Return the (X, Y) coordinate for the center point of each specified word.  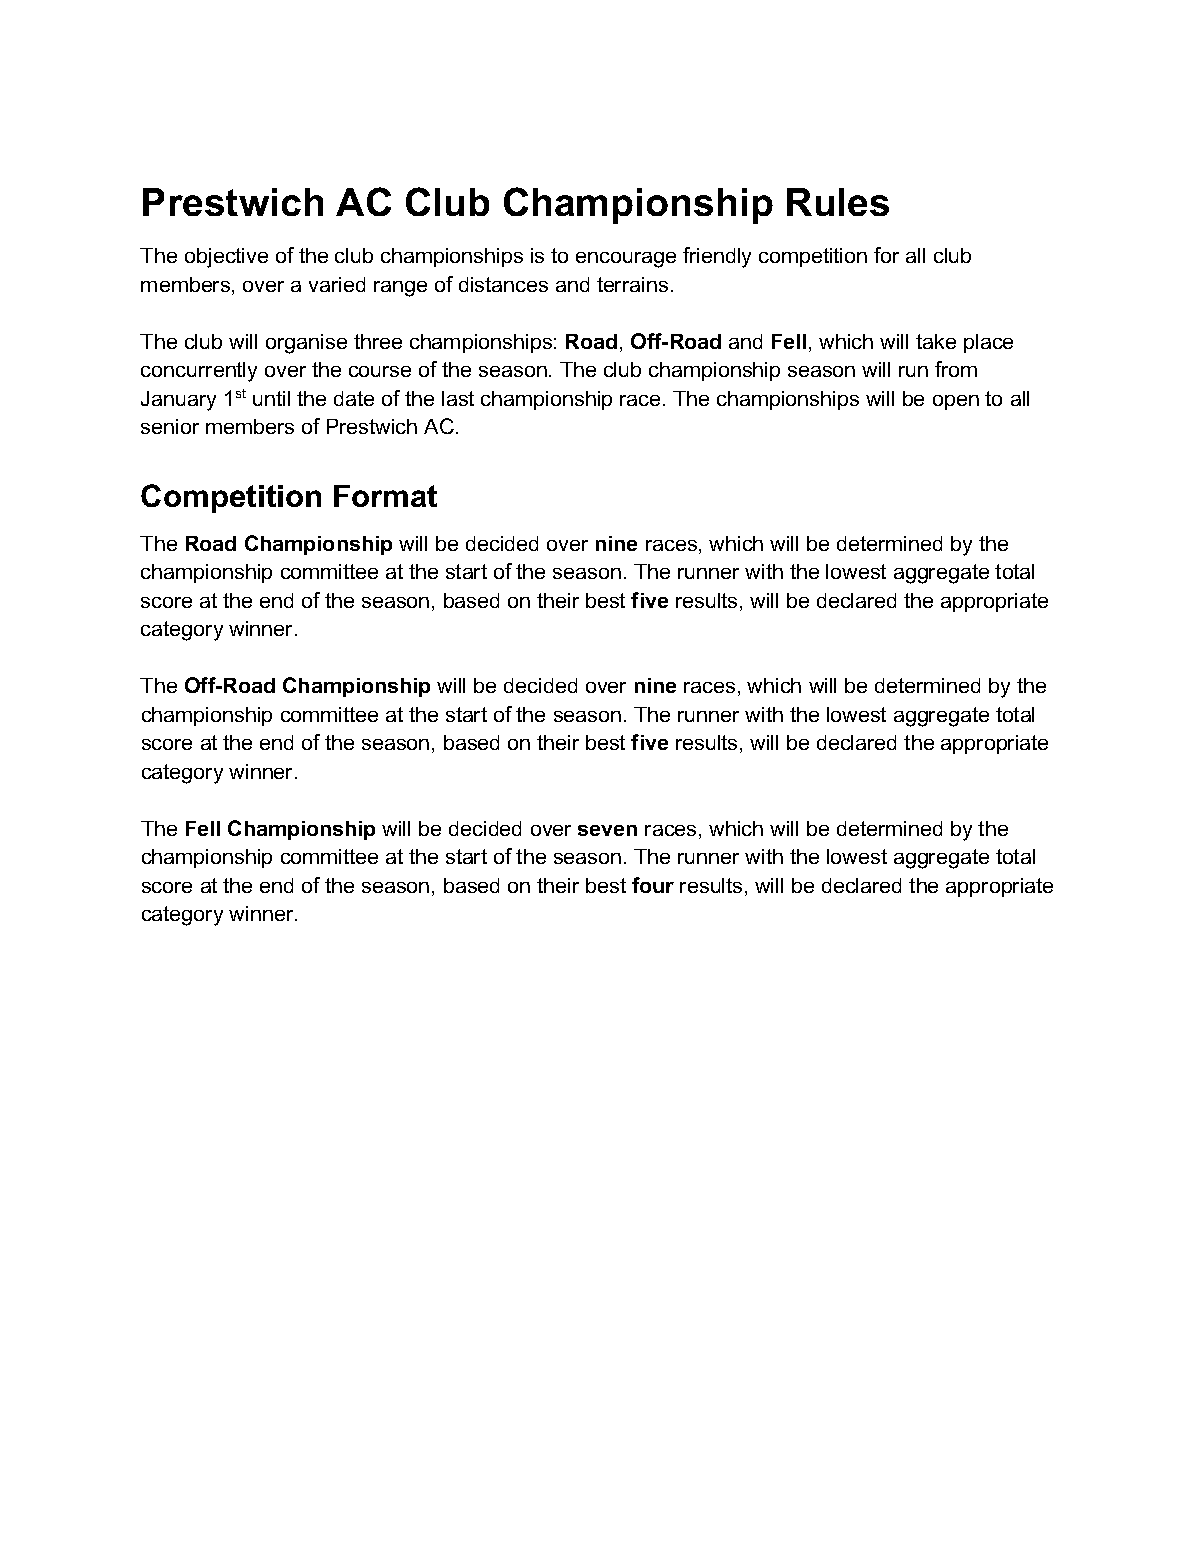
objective (226, 258)
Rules (838, 202)
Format (385, 496)
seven (607, 830)
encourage (626, 260)
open (956, 402)
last (458, 398)
